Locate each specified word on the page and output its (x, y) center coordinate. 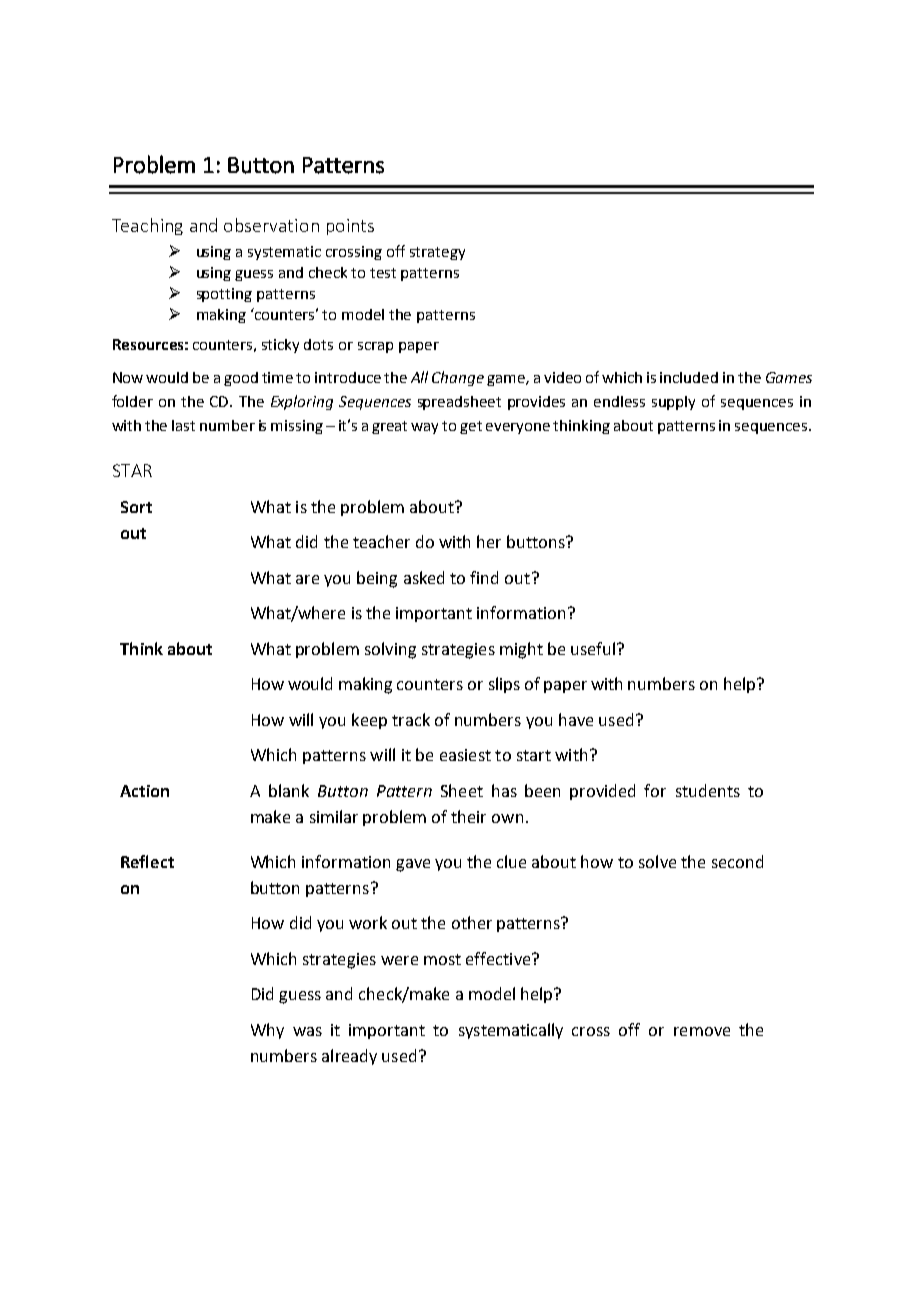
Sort (136, 507)
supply (673, 403)
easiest (465, 755)
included (689, 377)
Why (267, 1031)
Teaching (147, 226)
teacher (381, 541)
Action (144, 791)
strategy (437, 253)
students (708, 790)
